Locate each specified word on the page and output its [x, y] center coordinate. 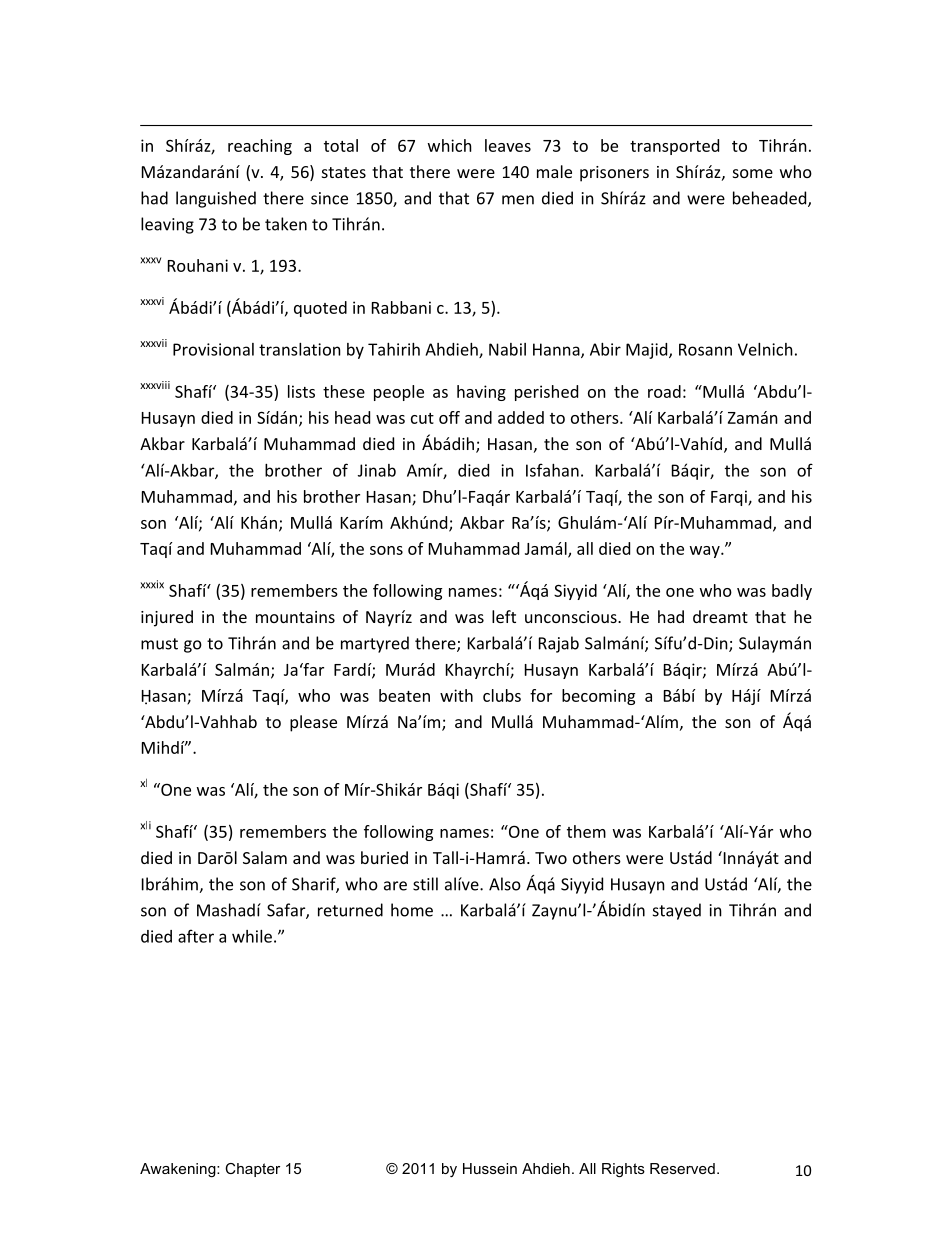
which [450, 145]
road [664, 391]
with [456, 695]
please [313, 723]
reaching [260, 147]
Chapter [252, 1170]
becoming [598, 697]
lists [301, 391]
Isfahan [552, 470]
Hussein [490, 1168]
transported [674, 147]
